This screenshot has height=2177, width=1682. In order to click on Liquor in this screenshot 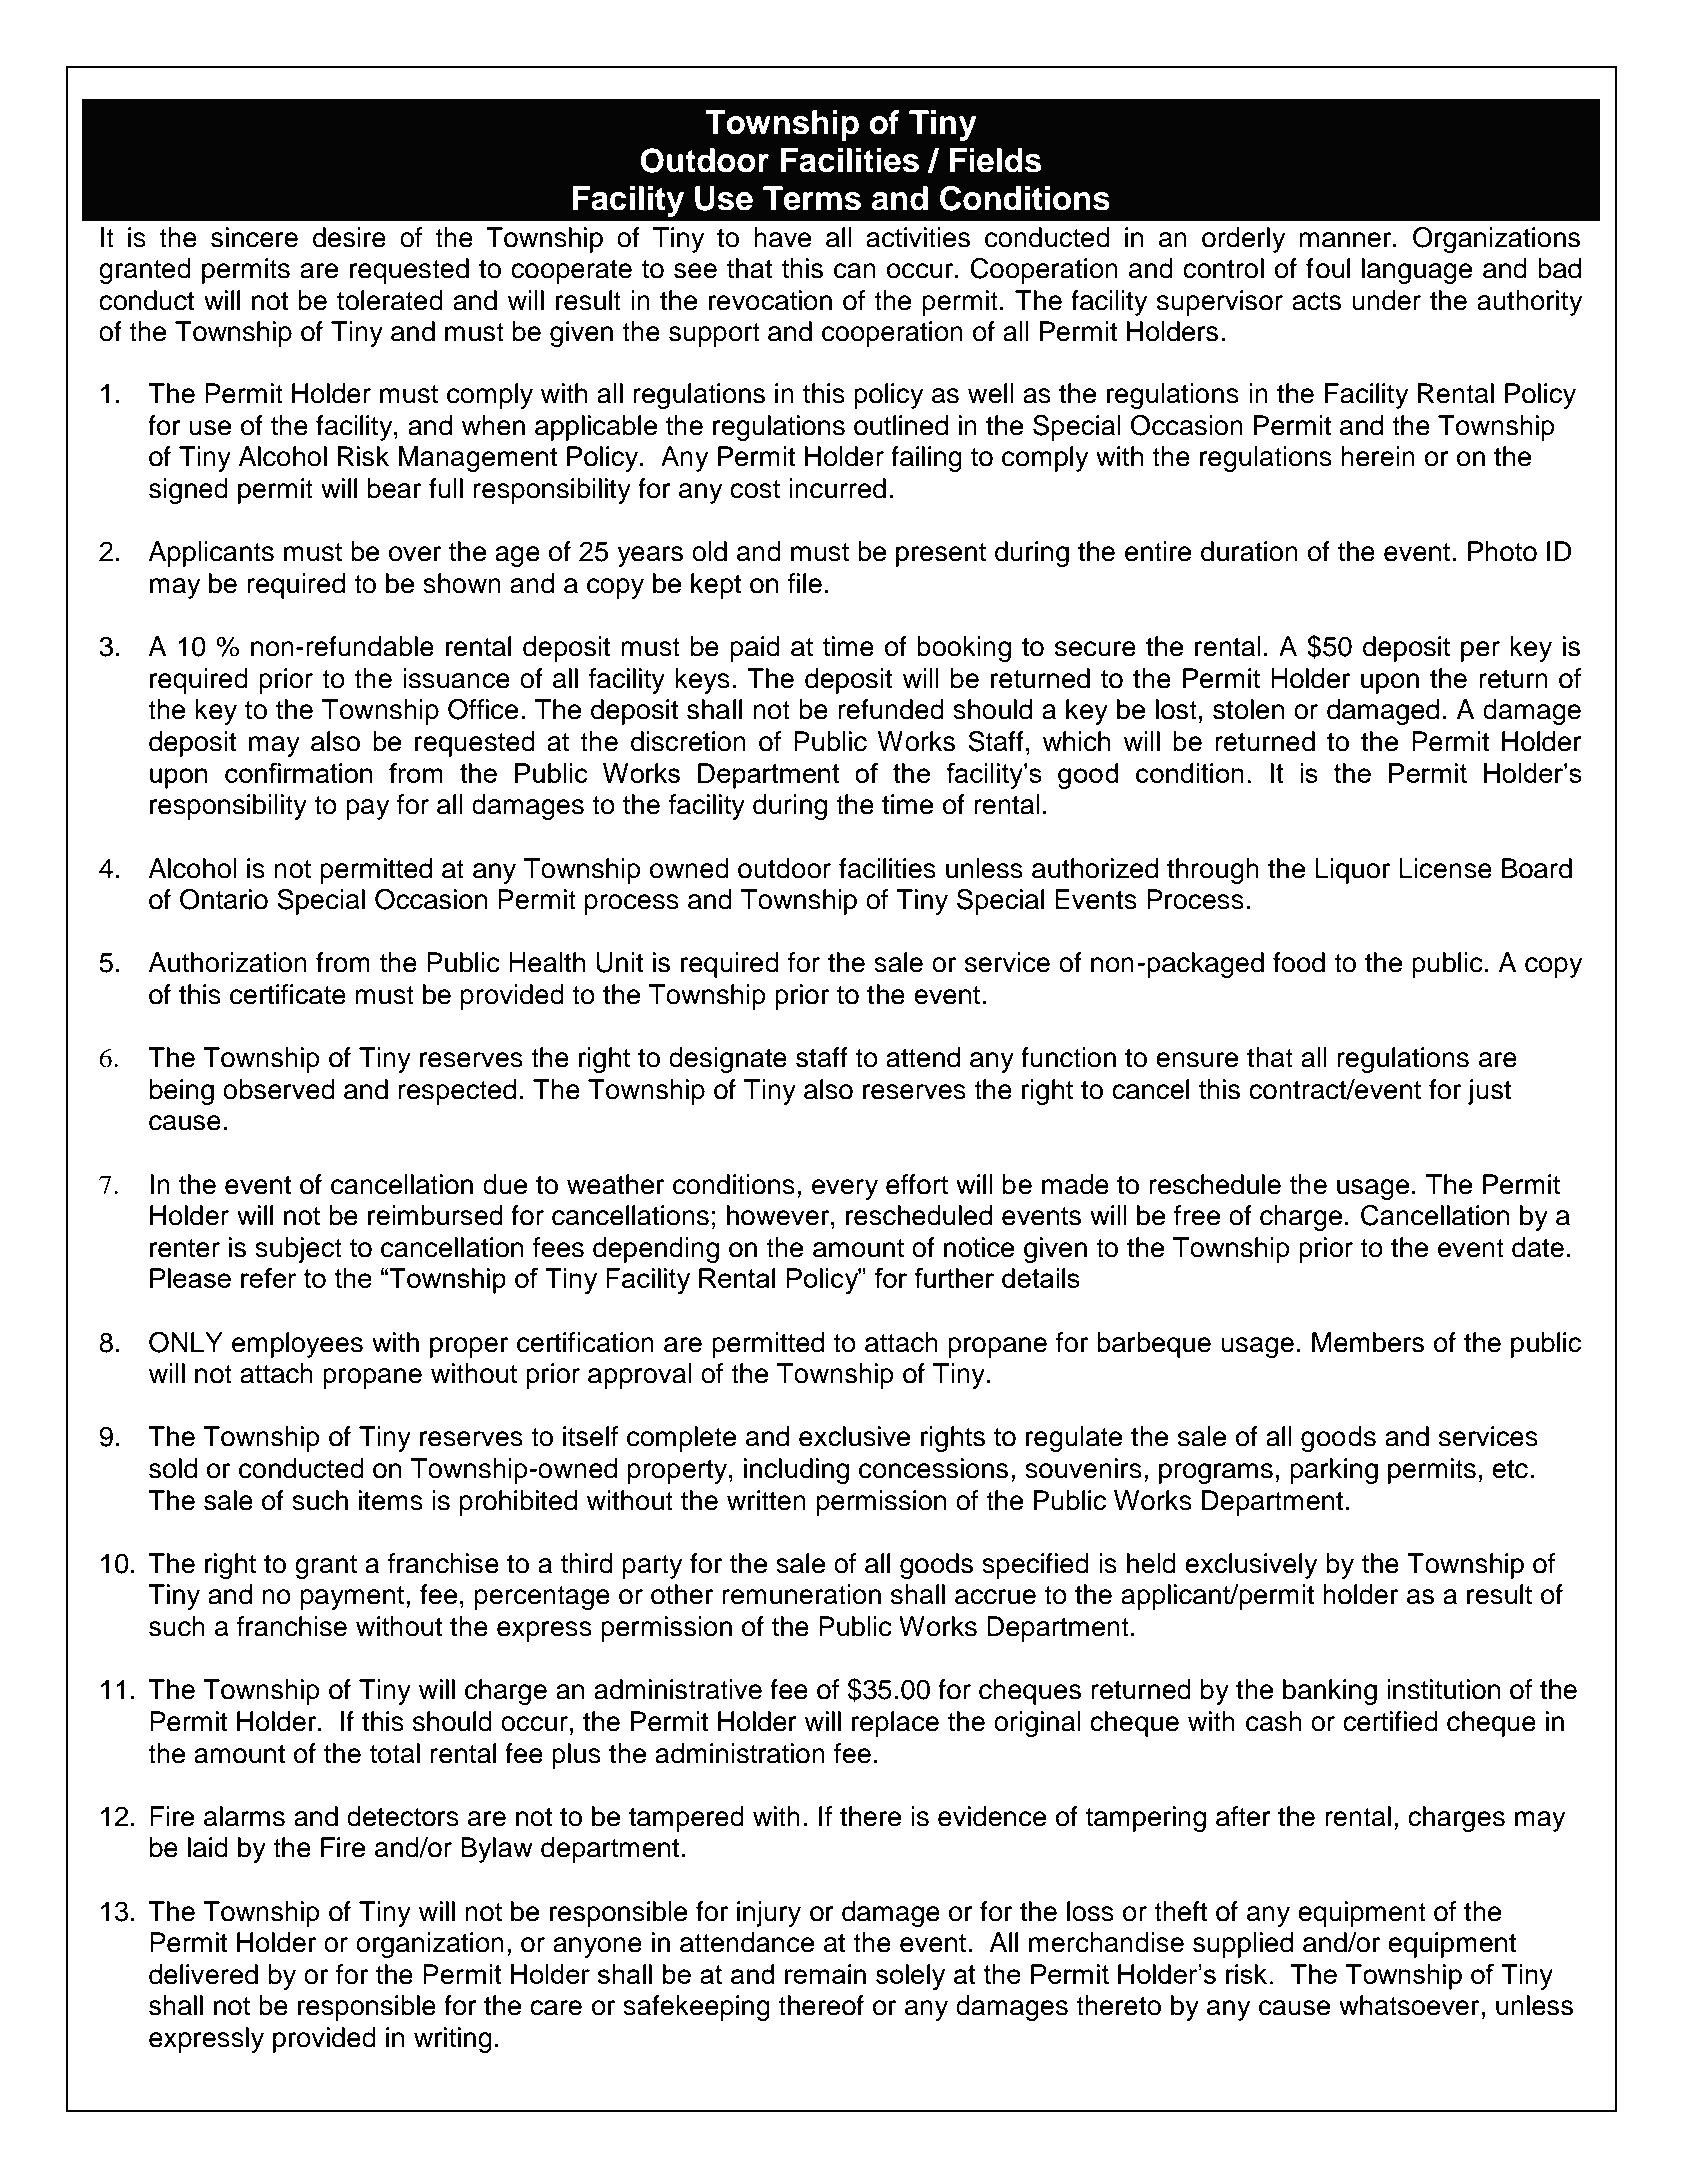, I will do `click(1352, 871)`.
